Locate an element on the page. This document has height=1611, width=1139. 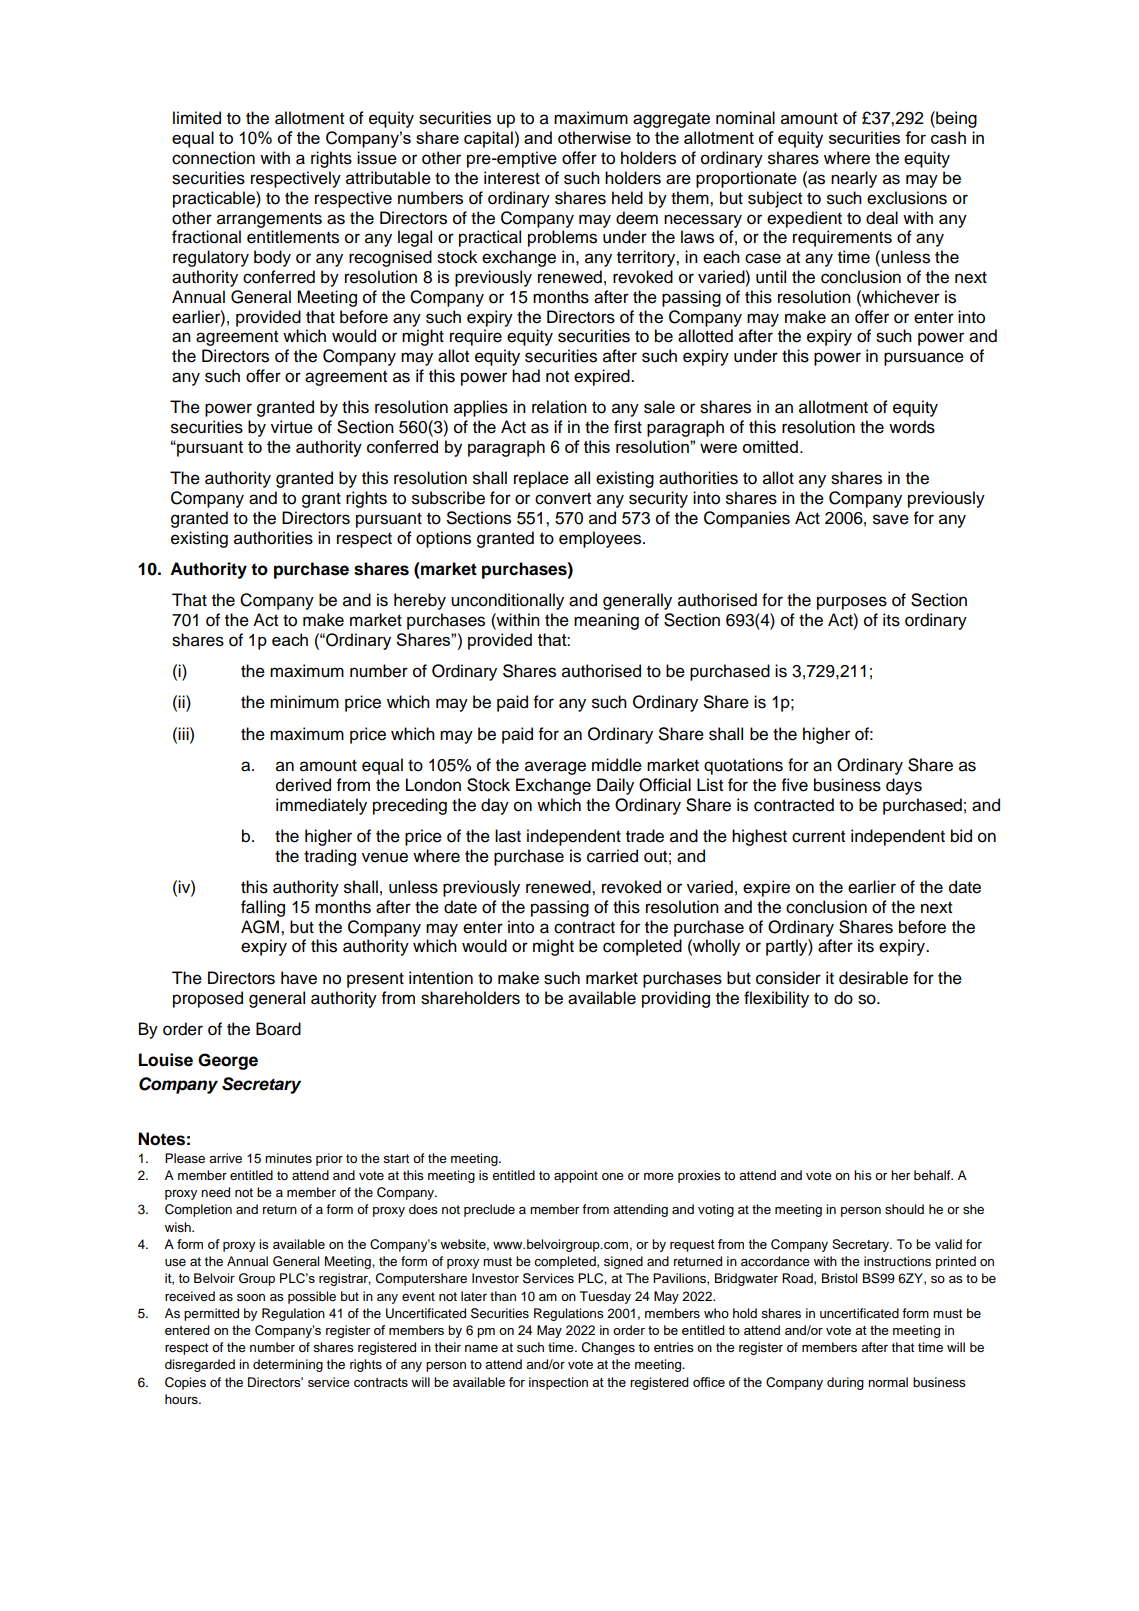
inspection is located at coordinates (558, 1383).
